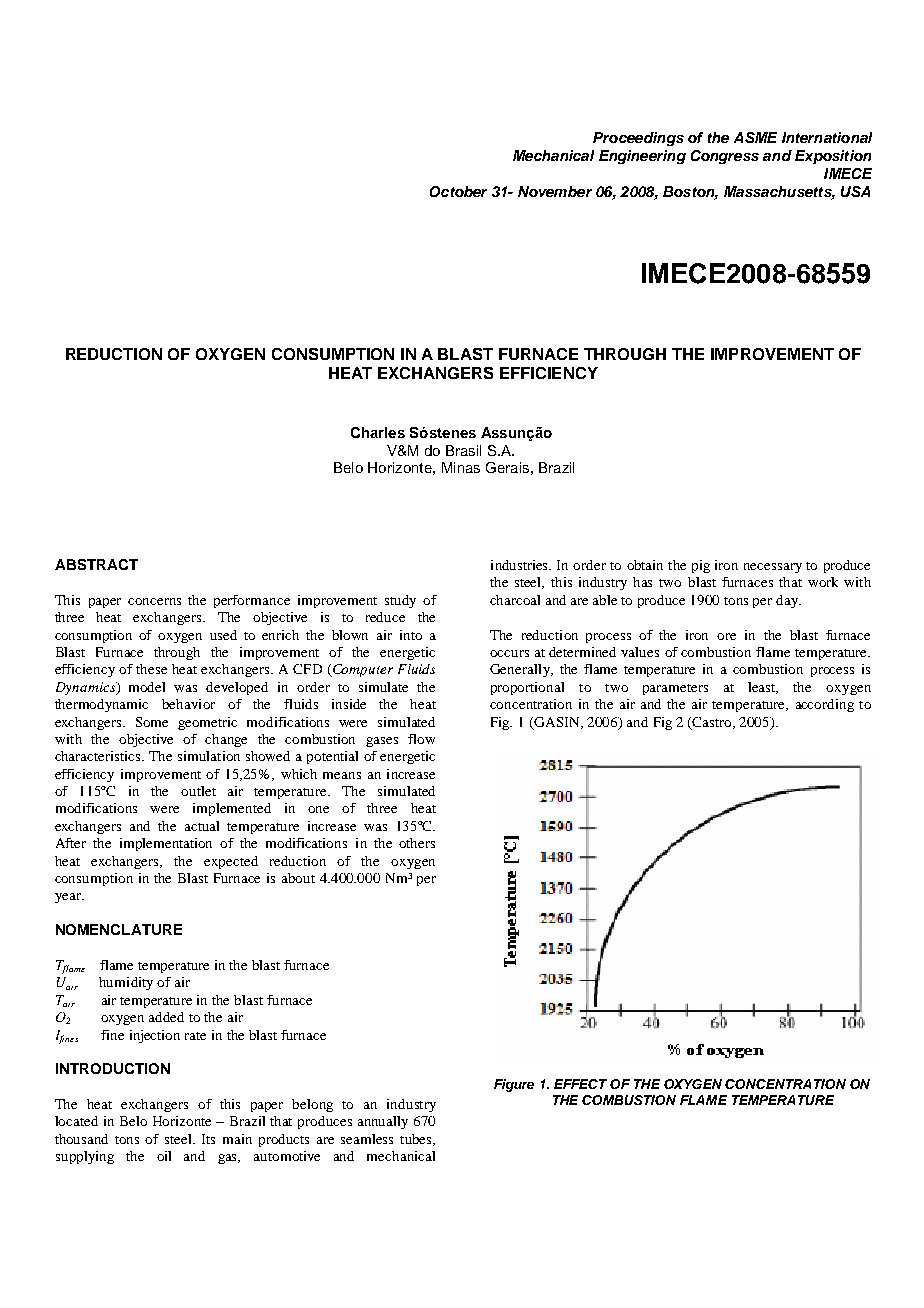 The image size is (924, 1308). Describe the element at coordinates (773, 568) in the page. I see `necessary` at that location.
